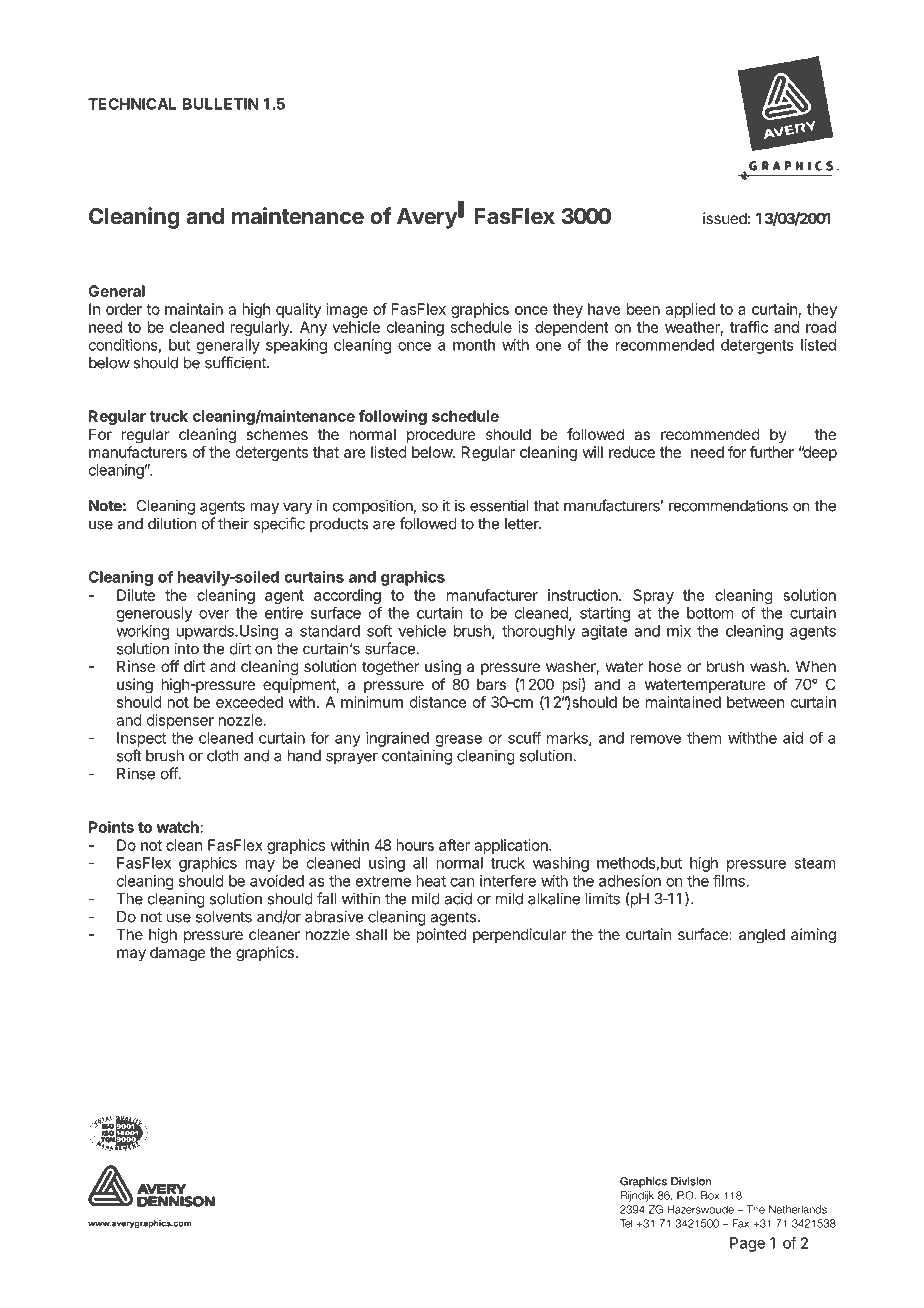  What do you see at coordinates (491, 684) in the screenshot?
I see `bars` at bounding box center [491, 684].
